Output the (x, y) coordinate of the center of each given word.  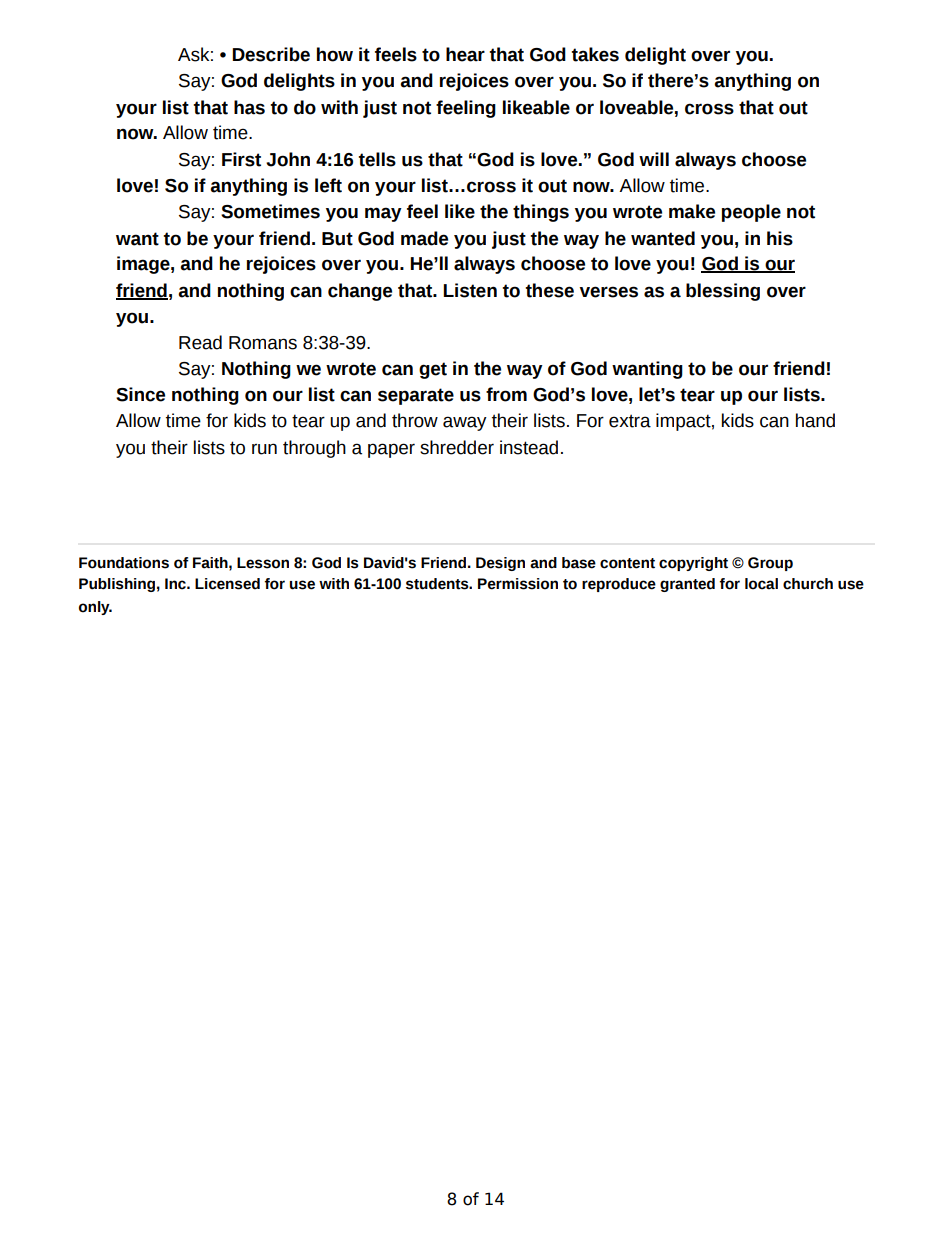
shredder (457, 447)
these (549, 290)
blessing (723, 292)
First (241, 159)
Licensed (227, 584)
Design (500, 564)
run (264, 449)
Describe (271, 54)
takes (595, 54)
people (751, 213)
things (541, 213)
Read (200, 342)
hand (815, 420)
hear (465, 54)
